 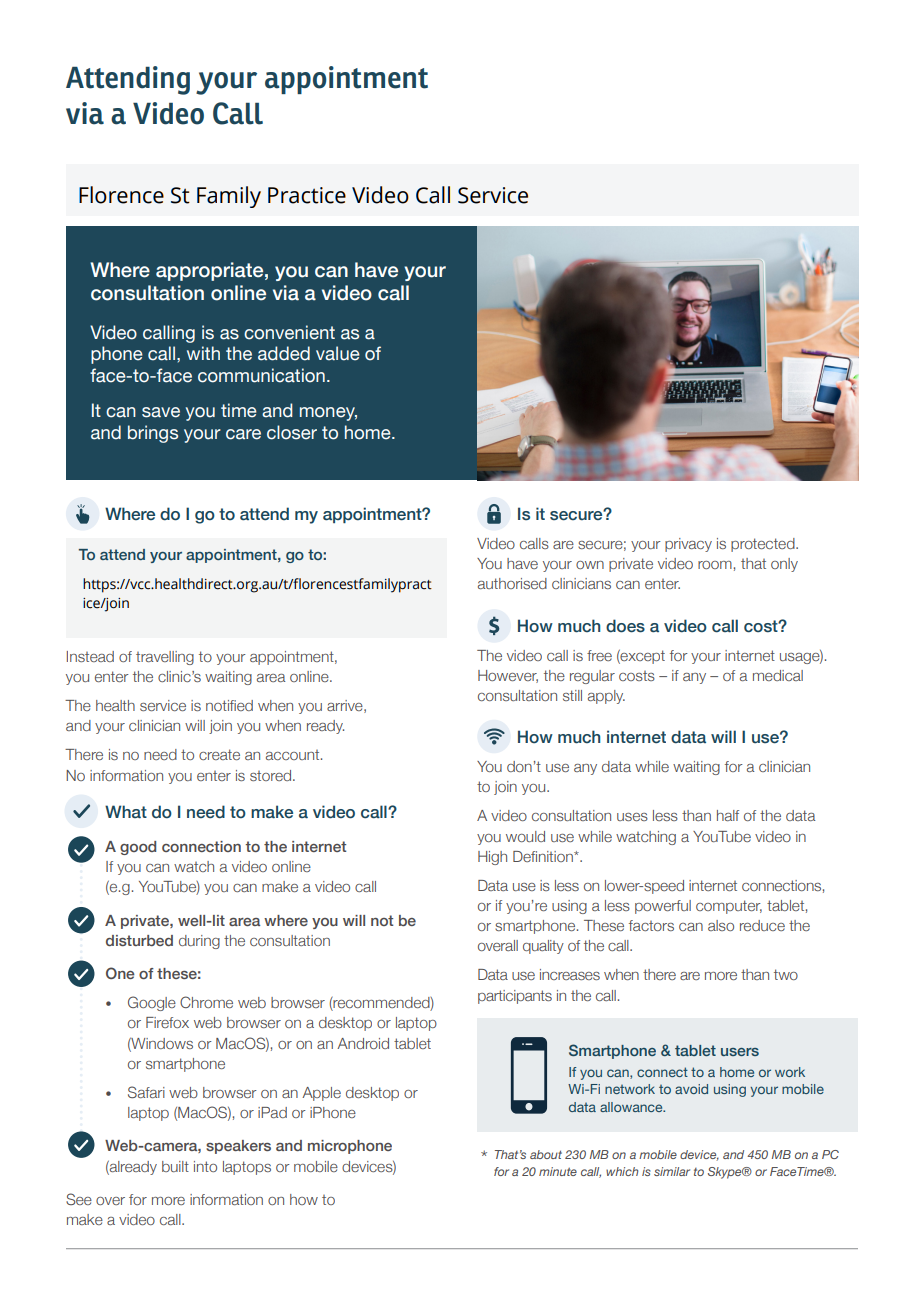 What do you see at coordinates (672, 1171) in the page?
I see `similar` at bounding box center [672, 1171].
